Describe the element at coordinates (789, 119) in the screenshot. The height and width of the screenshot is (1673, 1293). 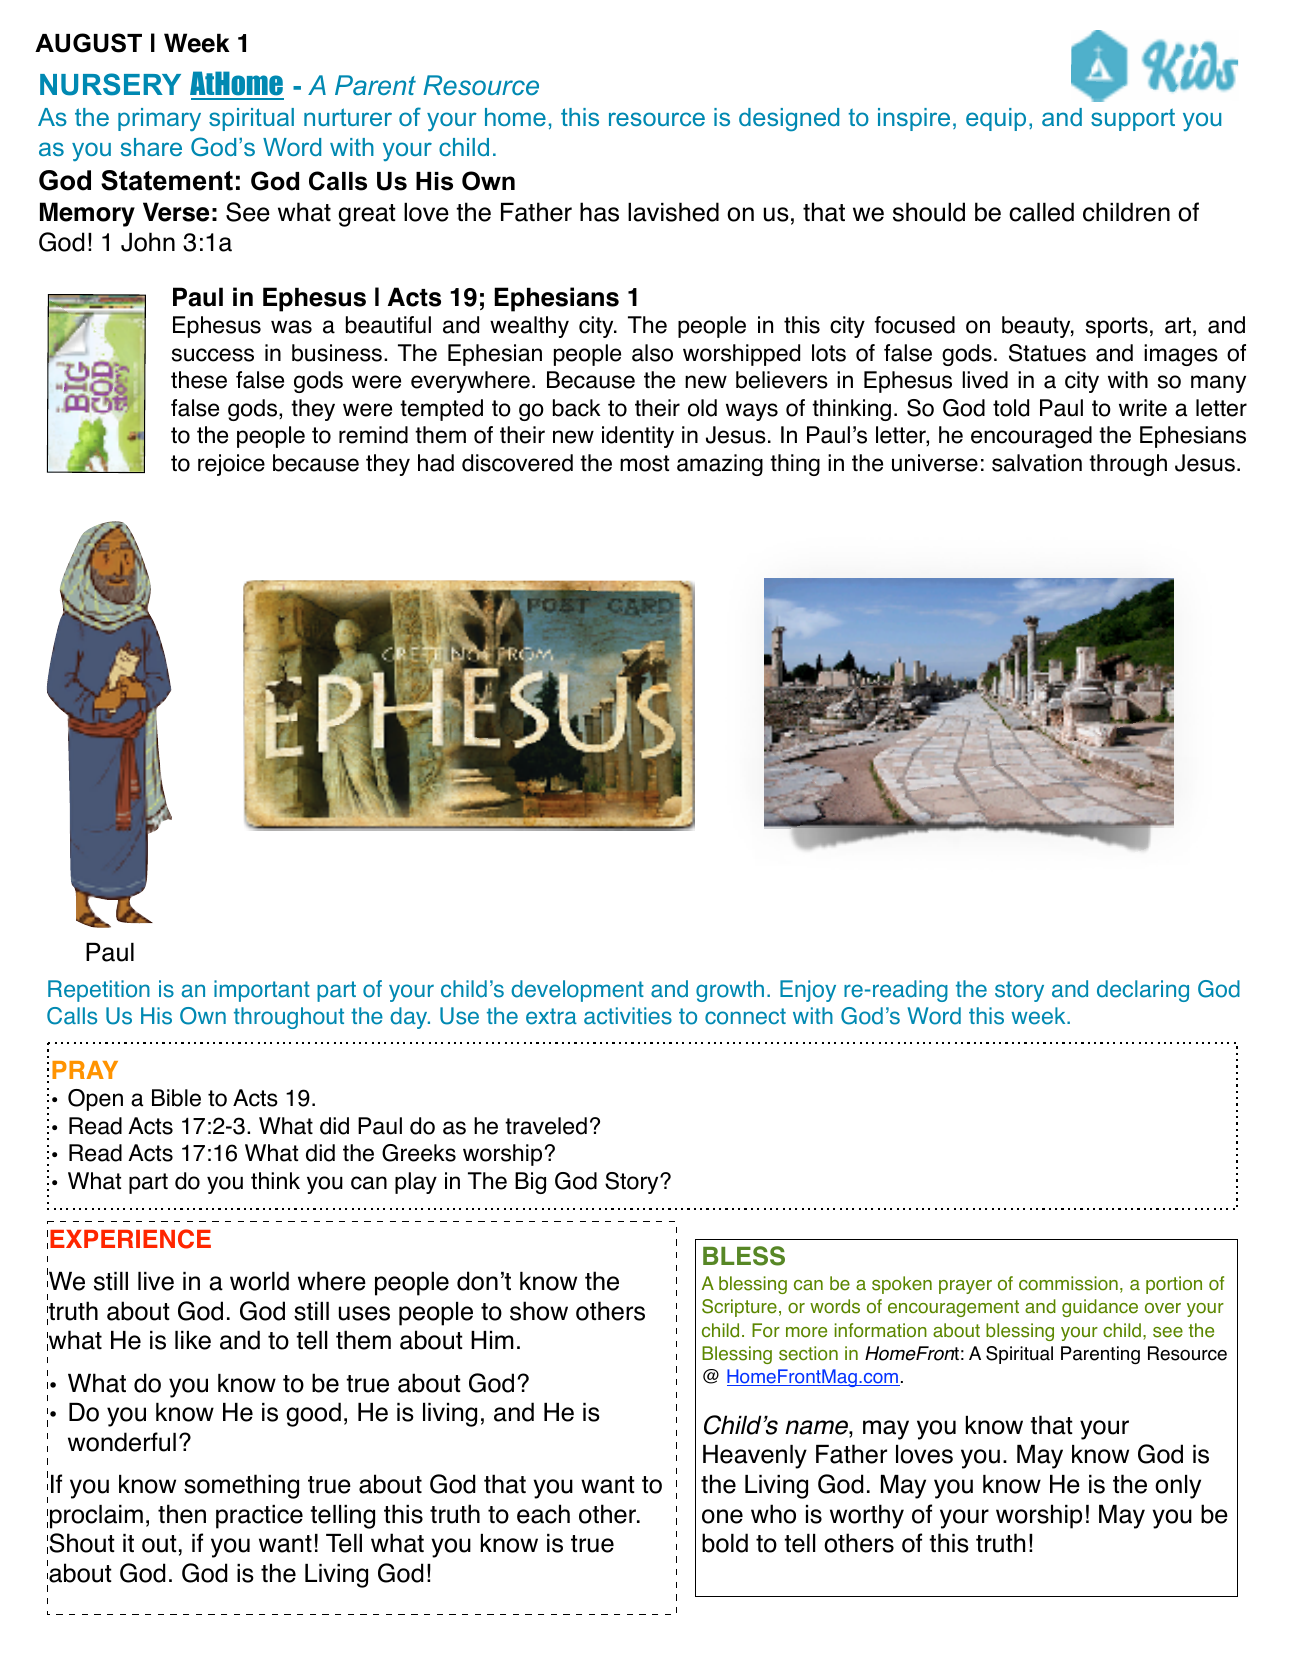
I see `designed` at that location.
